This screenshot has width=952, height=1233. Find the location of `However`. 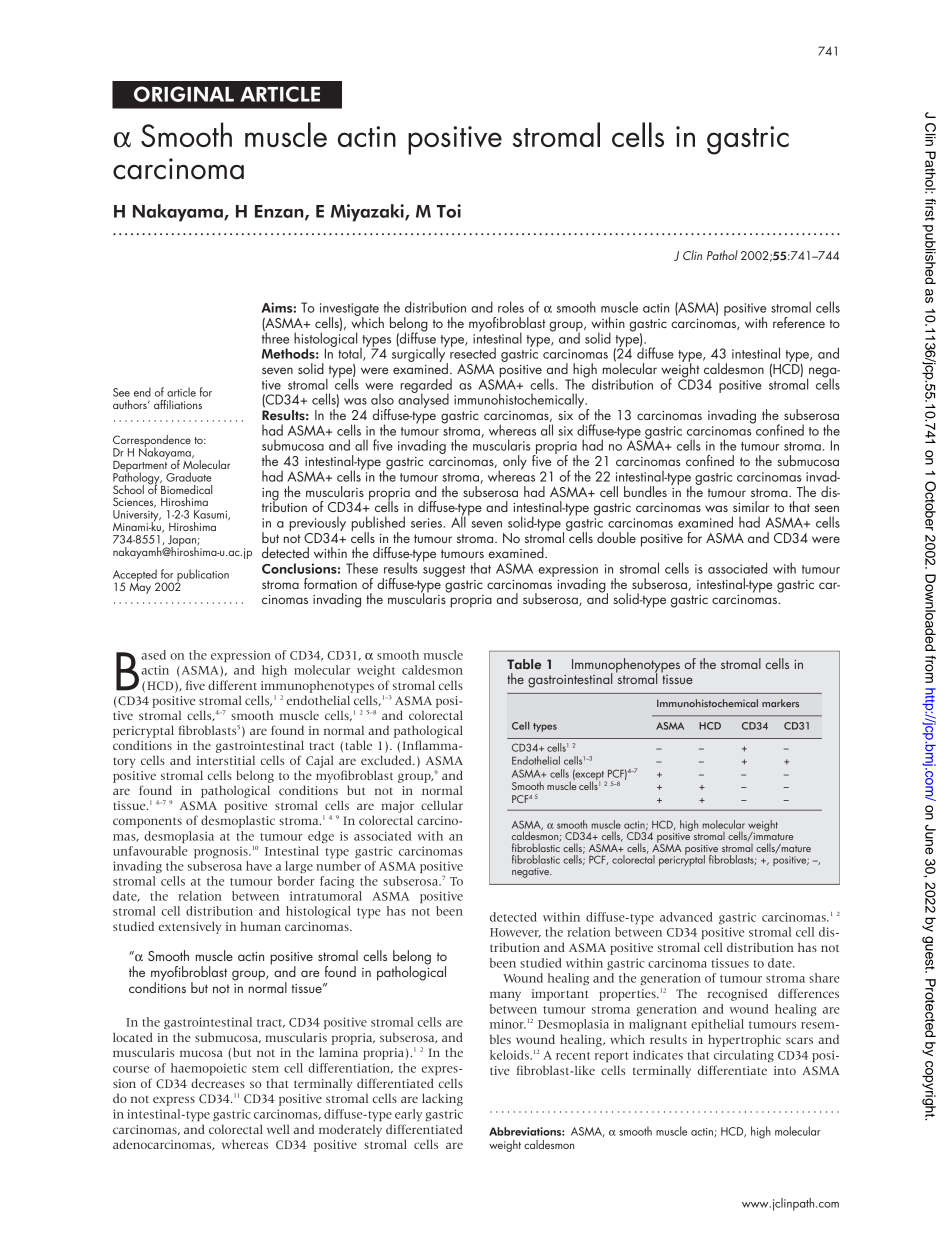

However is located at coordinates (515, 933).
